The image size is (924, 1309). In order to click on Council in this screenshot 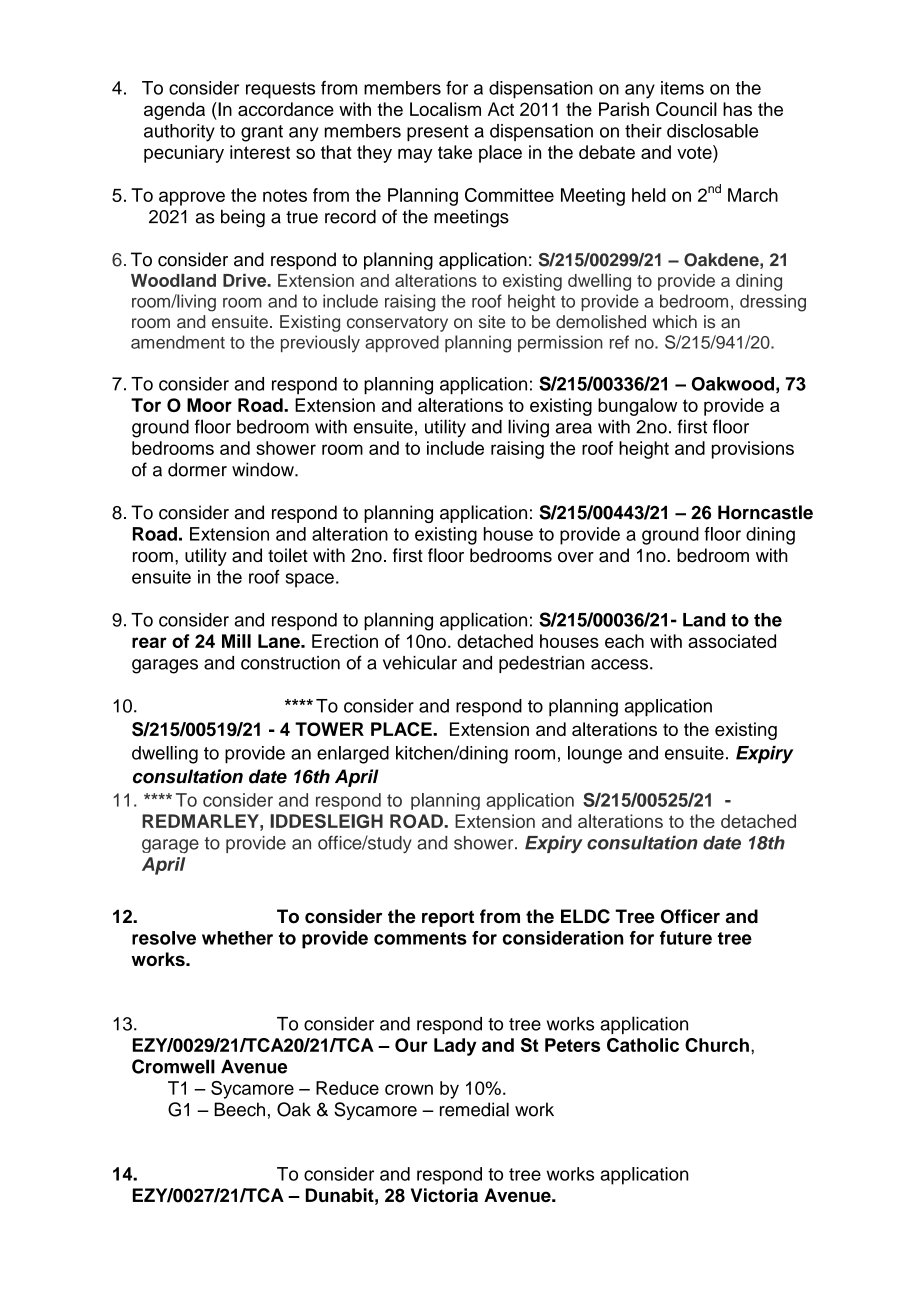, I will do `click(686, 109)`.
